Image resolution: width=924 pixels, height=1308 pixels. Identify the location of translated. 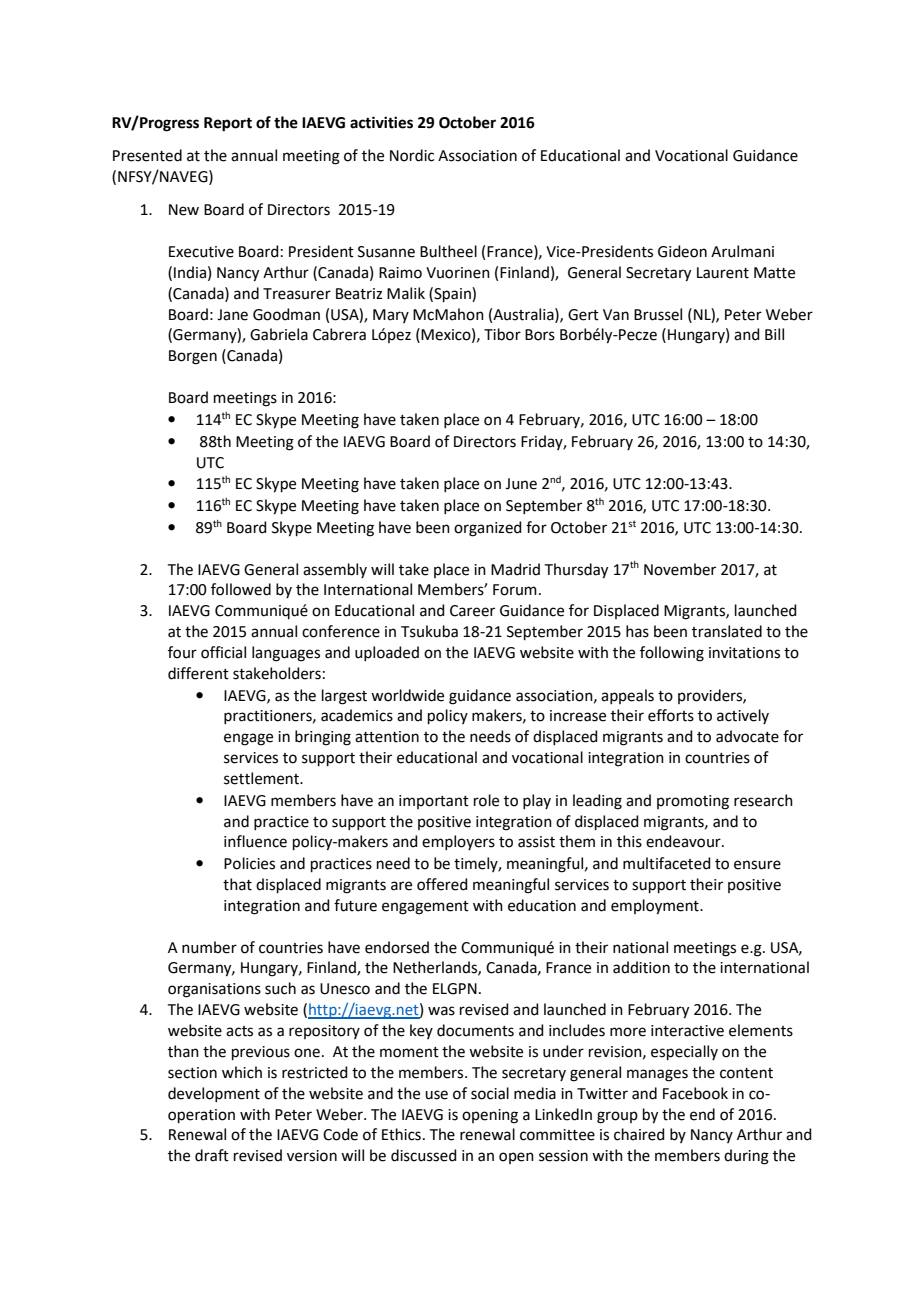
(727, 631).
